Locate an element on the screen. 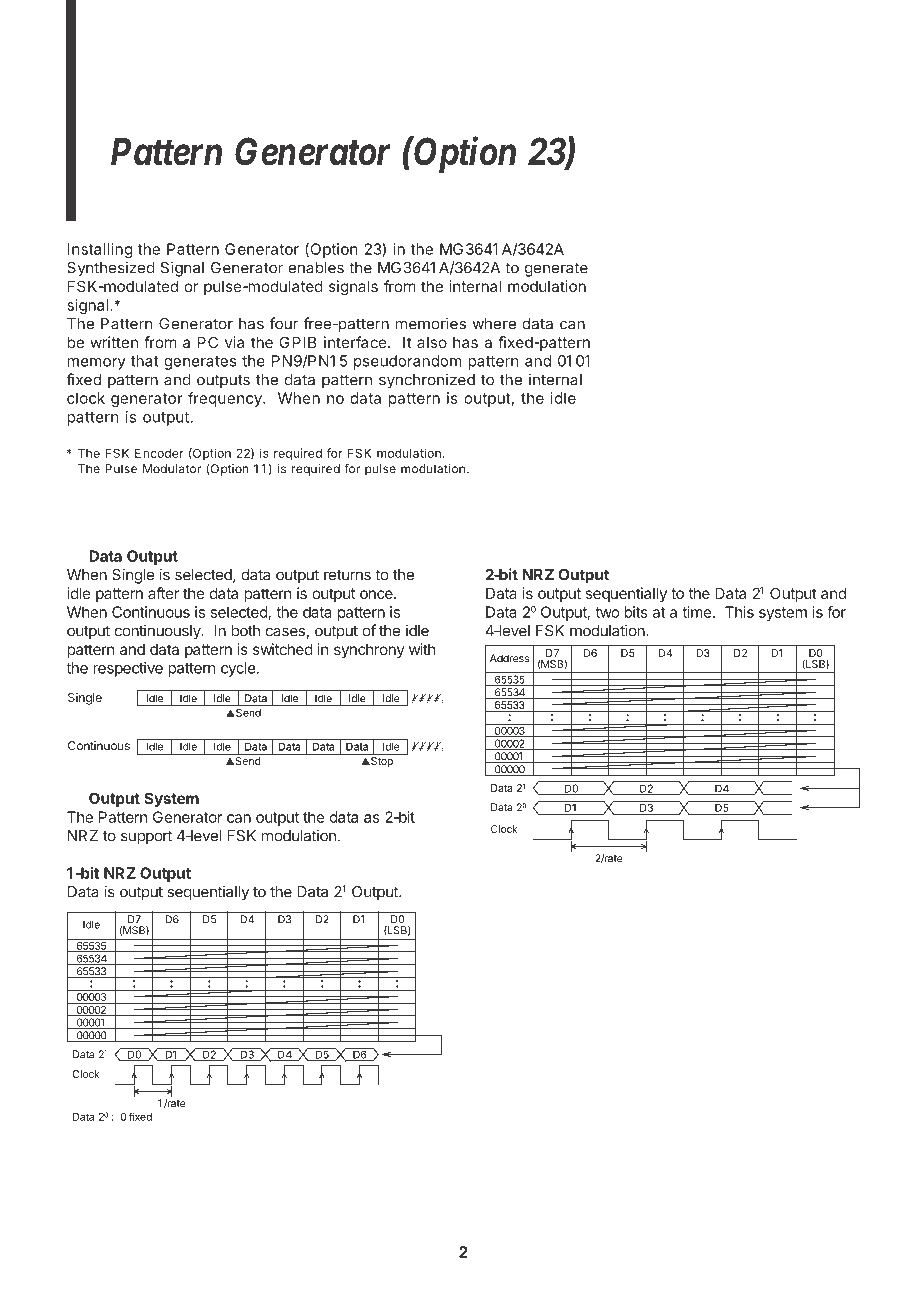  frequency is located at coordinates (226, 399).
